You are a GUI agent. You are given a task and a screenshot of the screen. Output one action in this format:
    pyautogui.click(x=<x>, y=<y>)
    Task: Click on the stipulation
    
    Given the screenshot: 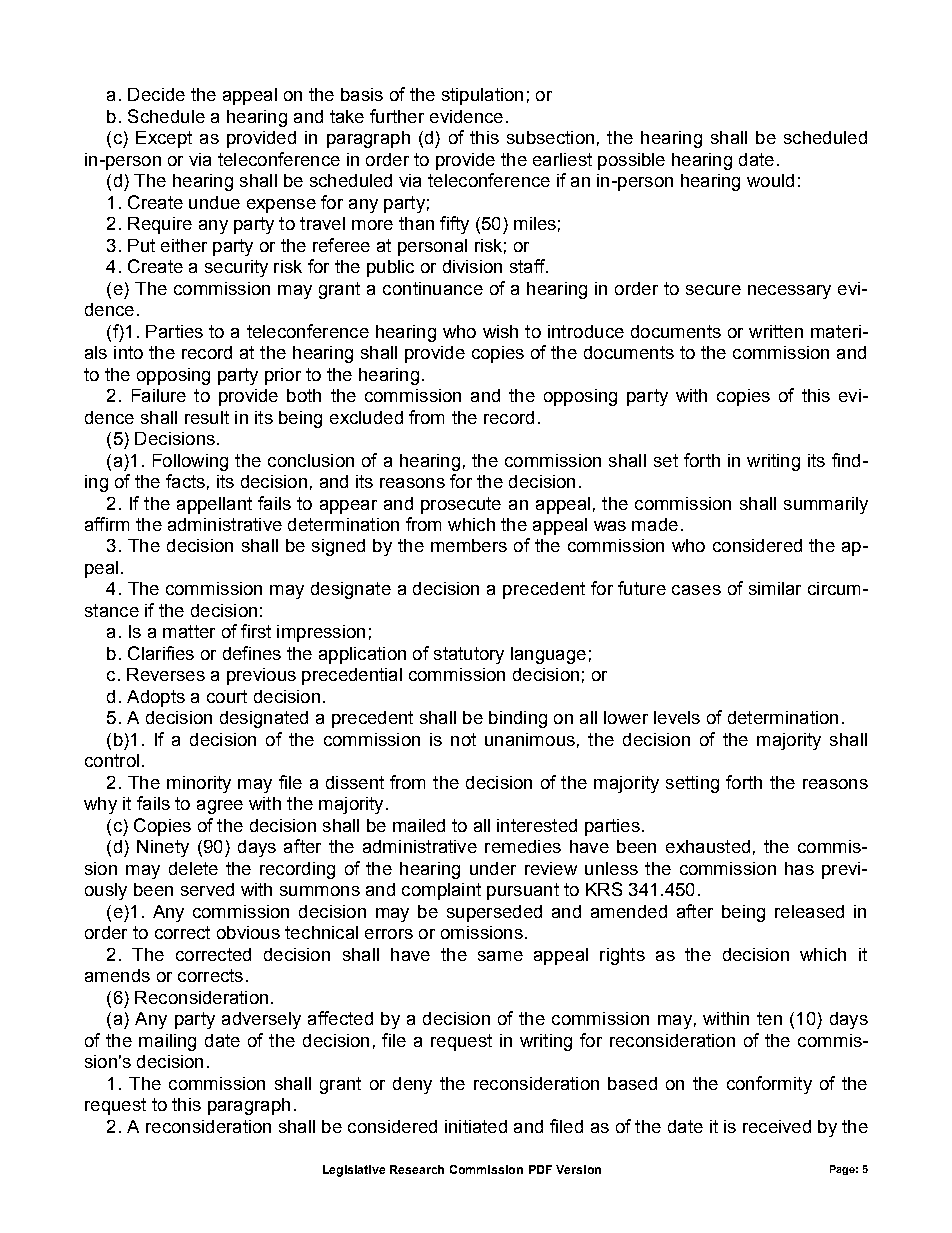 What is the action you would take?
    pyautogui.click(x=482, y=96)
